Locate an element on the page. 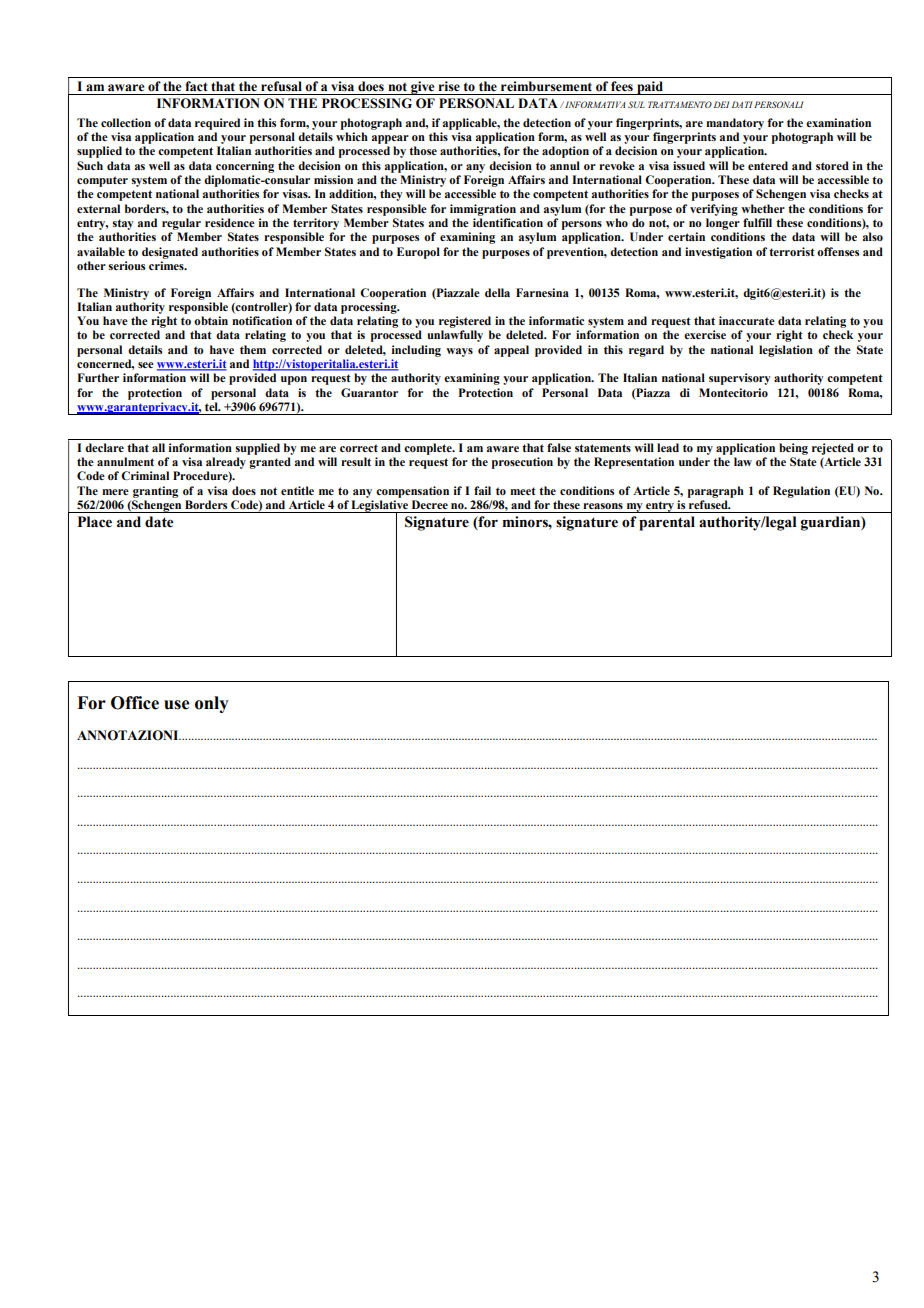 The height and width of the document is (1308, 924). required is located at coordinates (217, 124).
